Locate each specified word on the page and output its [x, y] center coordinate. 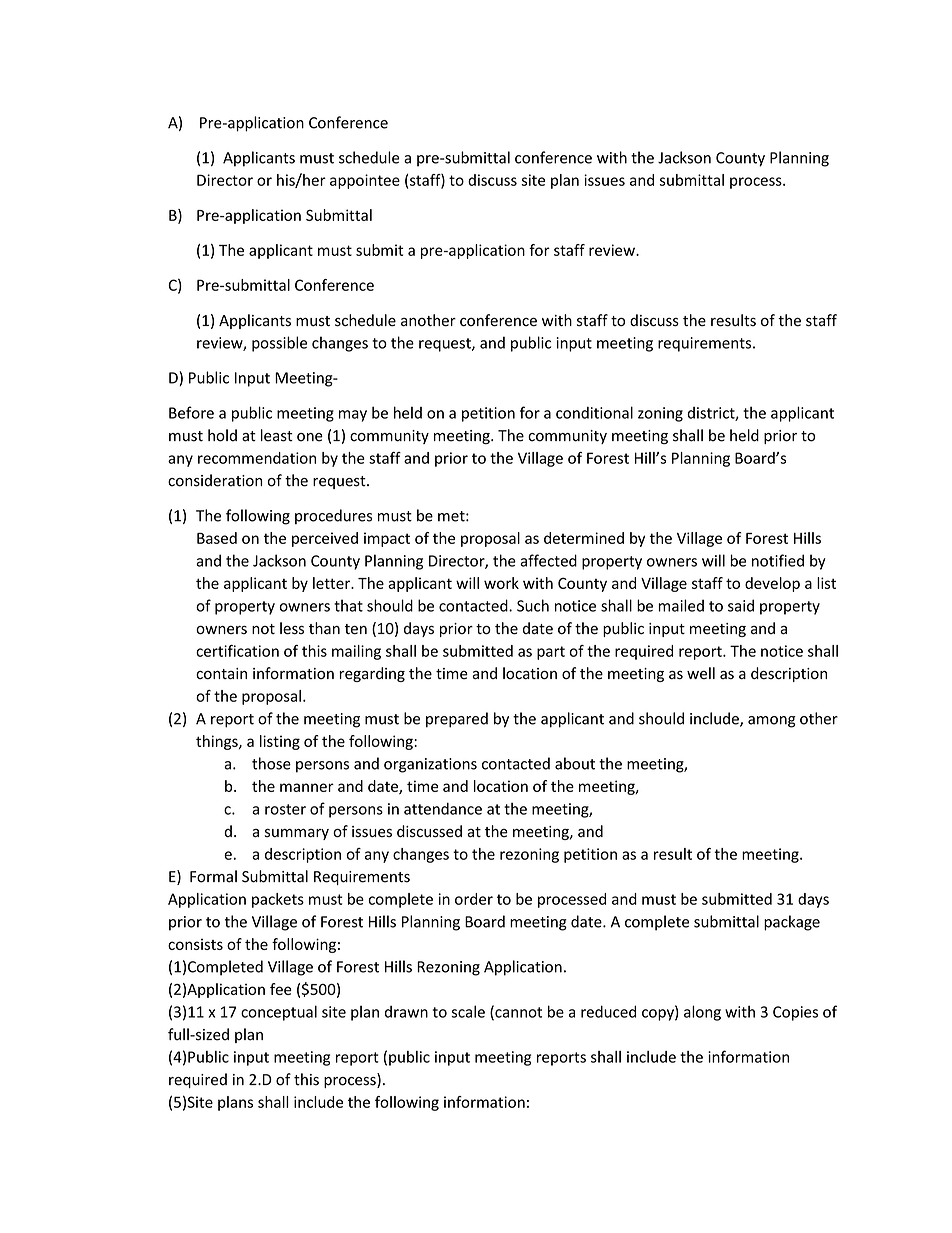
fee [281, 989]
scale [468, 1011]
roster [285, 809]
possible [279, 344]
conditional [594, 412]
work [501, 583]
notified [778, 560]
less [292, 628]
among [772, 722]
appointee [365, 181]
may [353, 416]
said [741, 605]
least [277, 435]
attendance [443, 808]
